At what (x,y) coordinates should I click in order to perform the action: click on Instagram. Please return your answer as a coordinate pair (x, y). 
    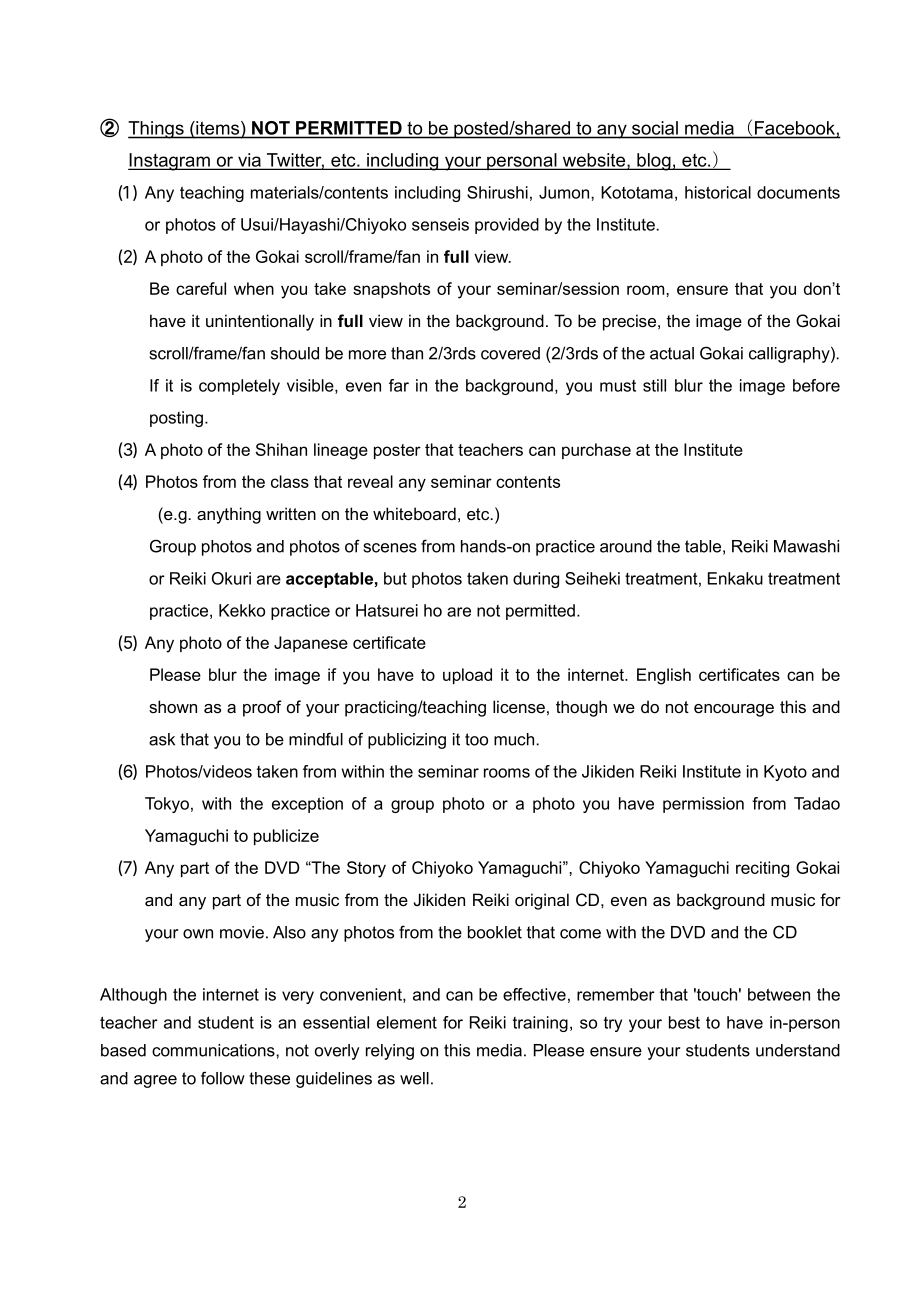
    Looking at the image, I should click on (170, 162).
